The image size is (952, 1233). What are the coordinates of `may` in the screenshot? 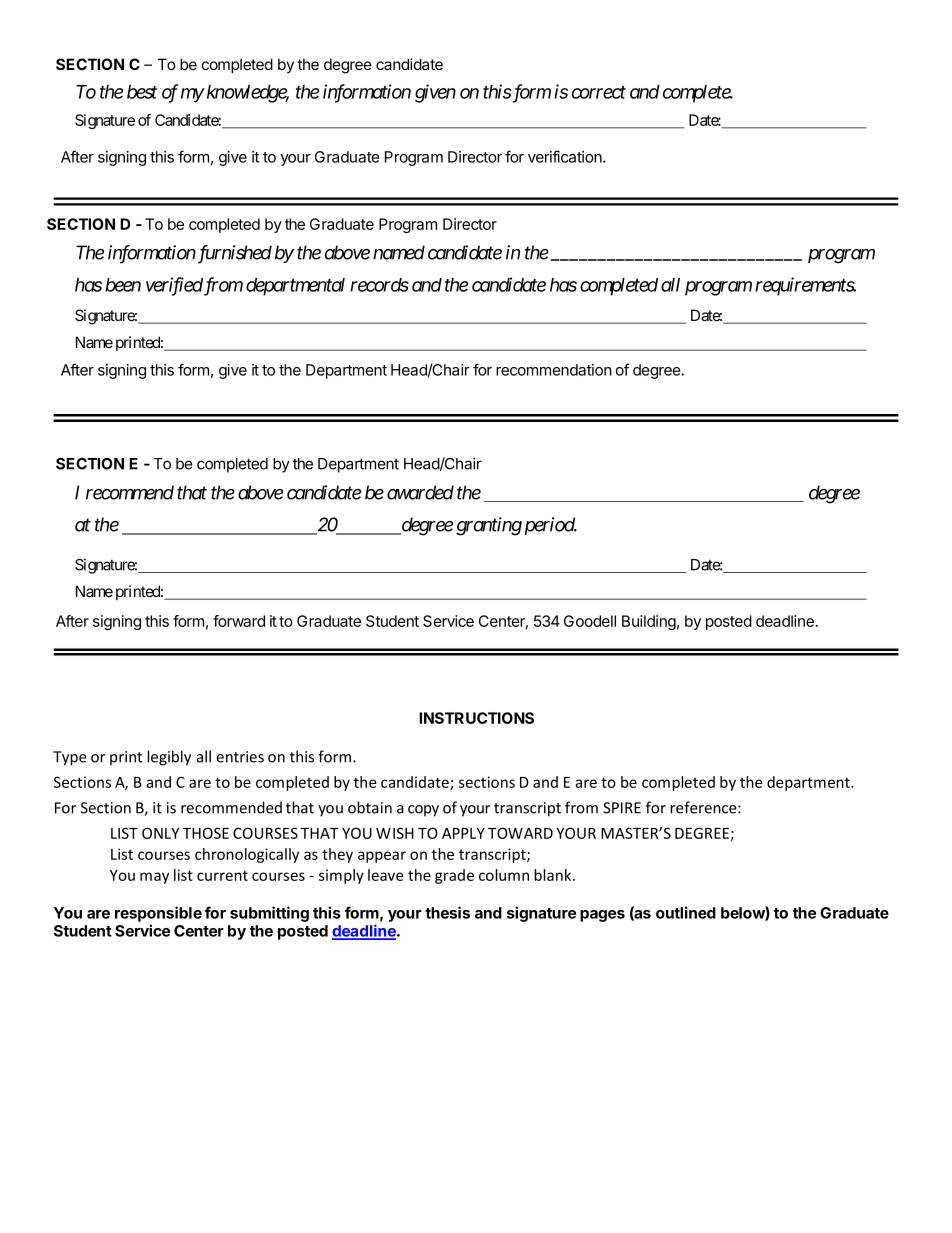 It's located at (154, 878).
